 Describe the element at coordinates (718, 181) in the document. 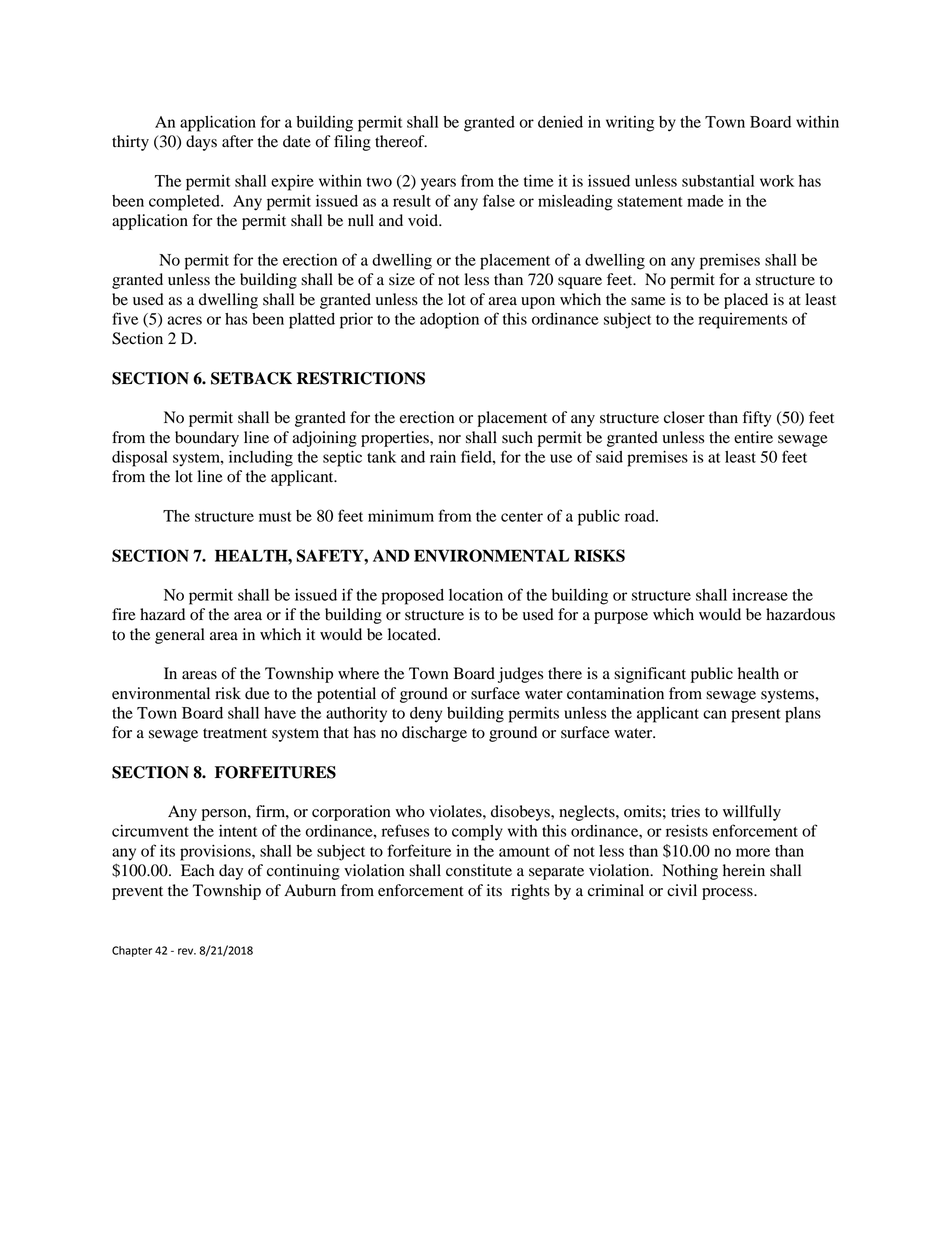

I see `substantial` at that location.
